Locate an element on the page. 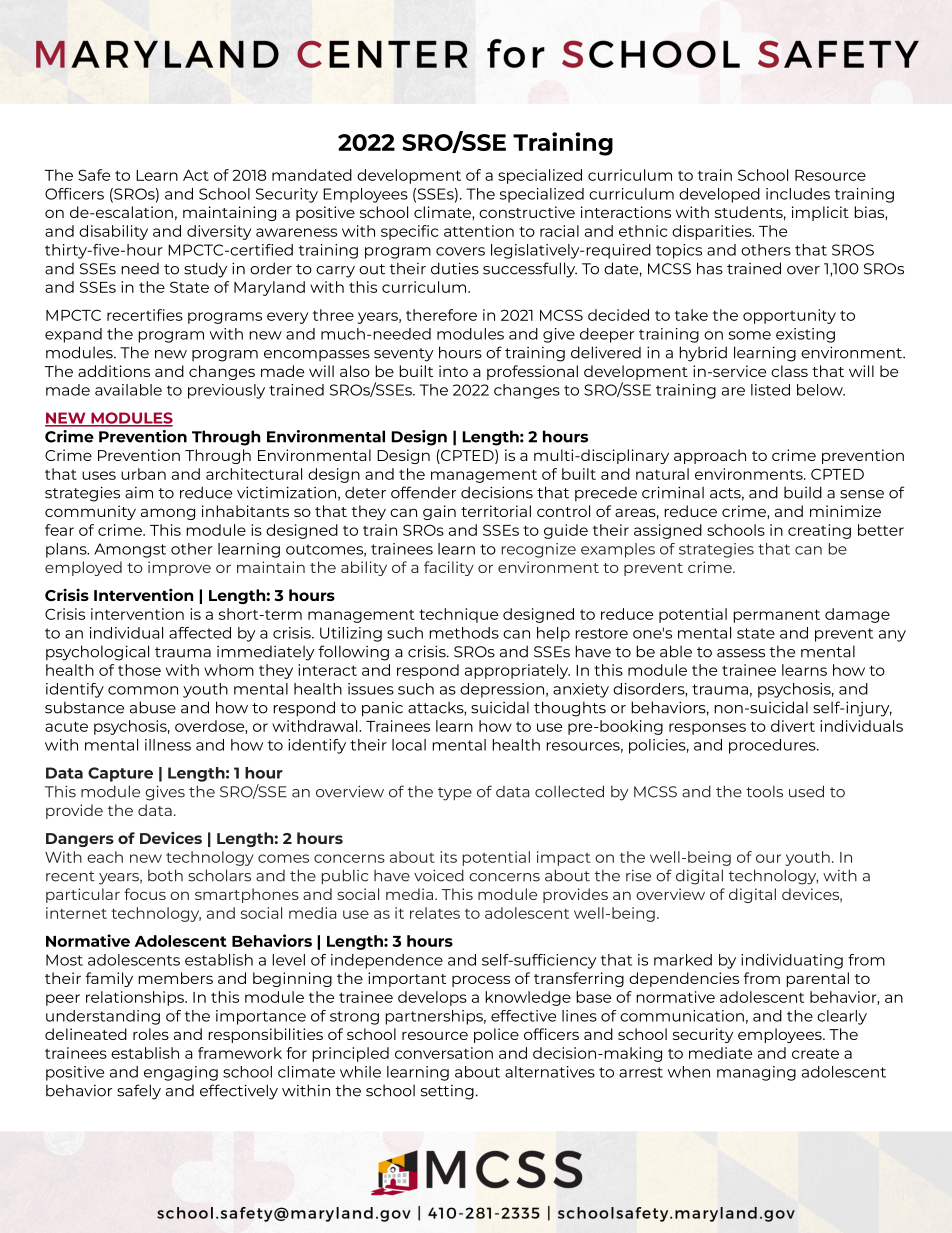  urban is located at coordinates (143, 474).
